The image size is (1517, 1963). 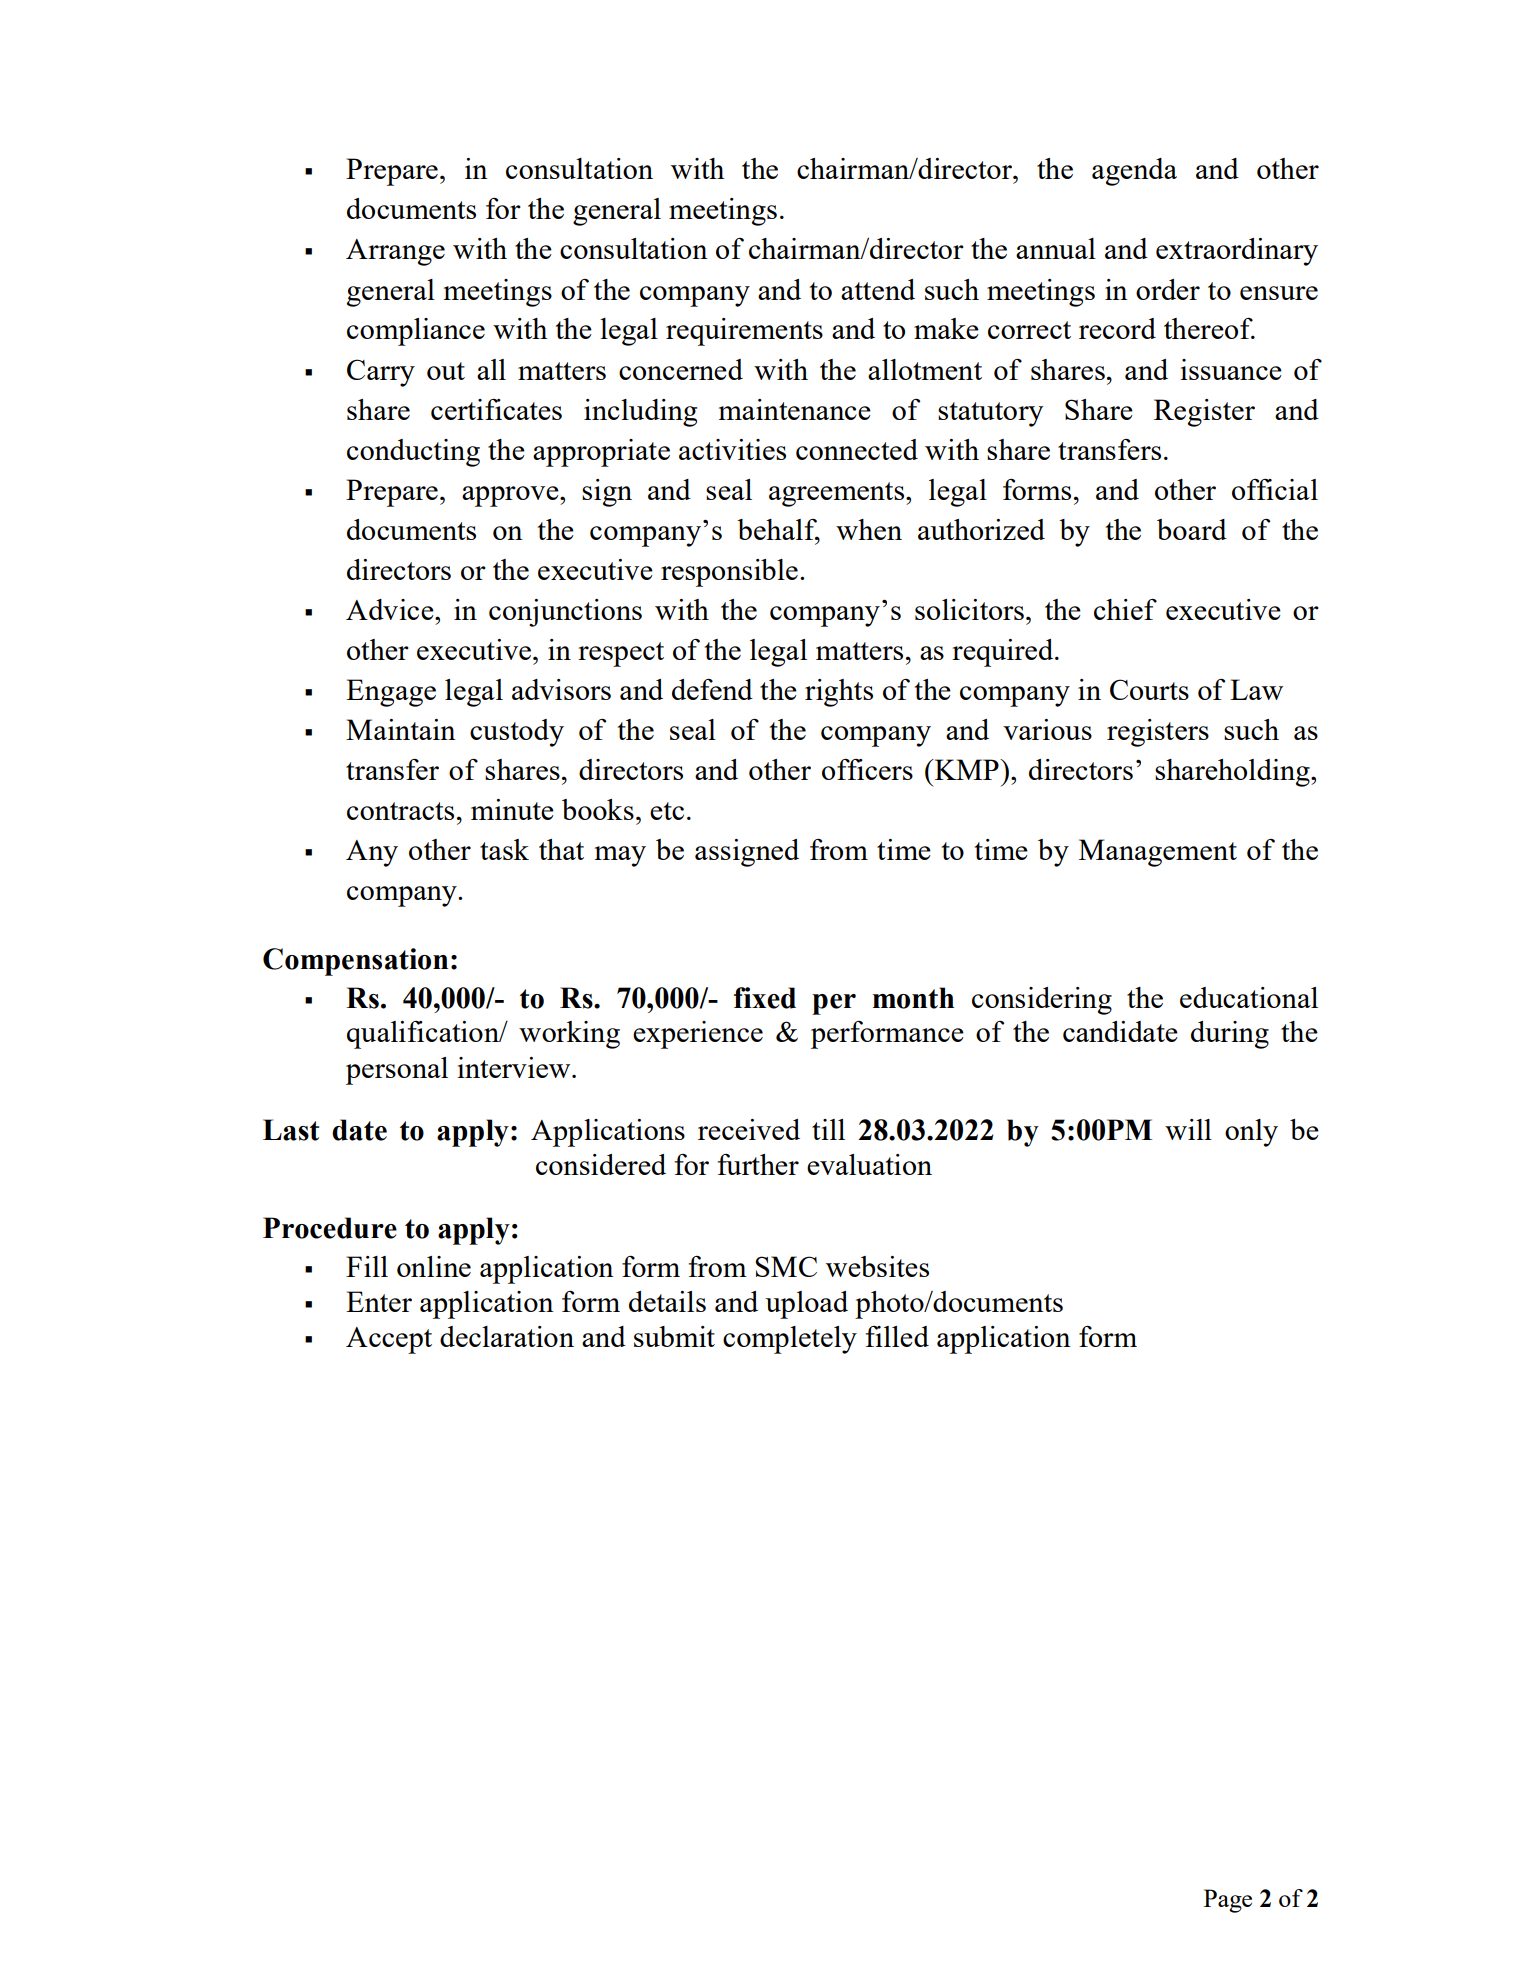 What do you see at coordinates (1228, 1901) in the document?
I see `Page` at bounding box center [1228, 1901].
